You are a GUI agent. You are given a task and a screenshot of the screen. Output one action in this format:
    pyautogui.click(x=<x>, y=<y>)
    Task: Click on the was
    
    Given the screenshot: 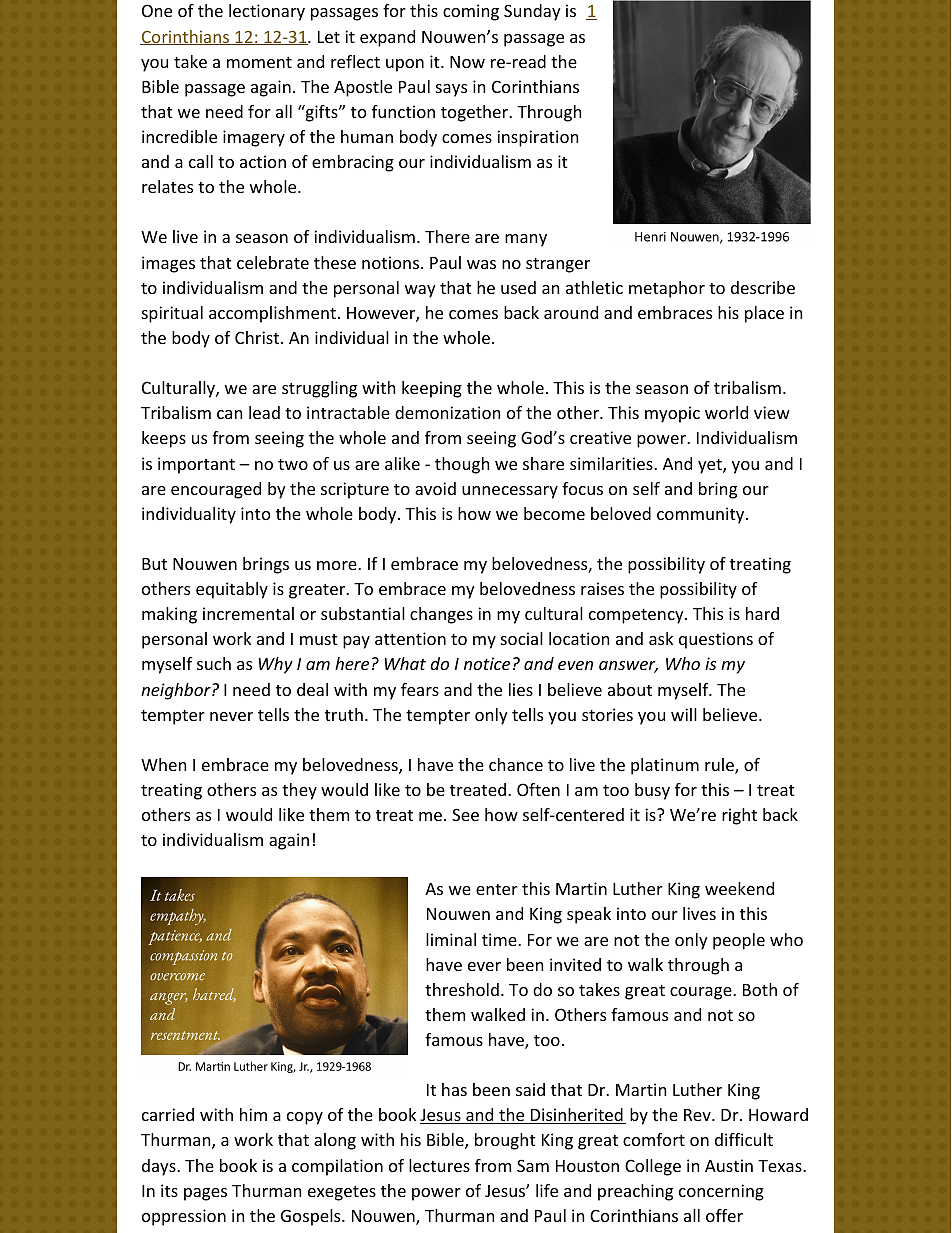 What is the action you would take?
    pyautogui.click(x=481, y=264)
